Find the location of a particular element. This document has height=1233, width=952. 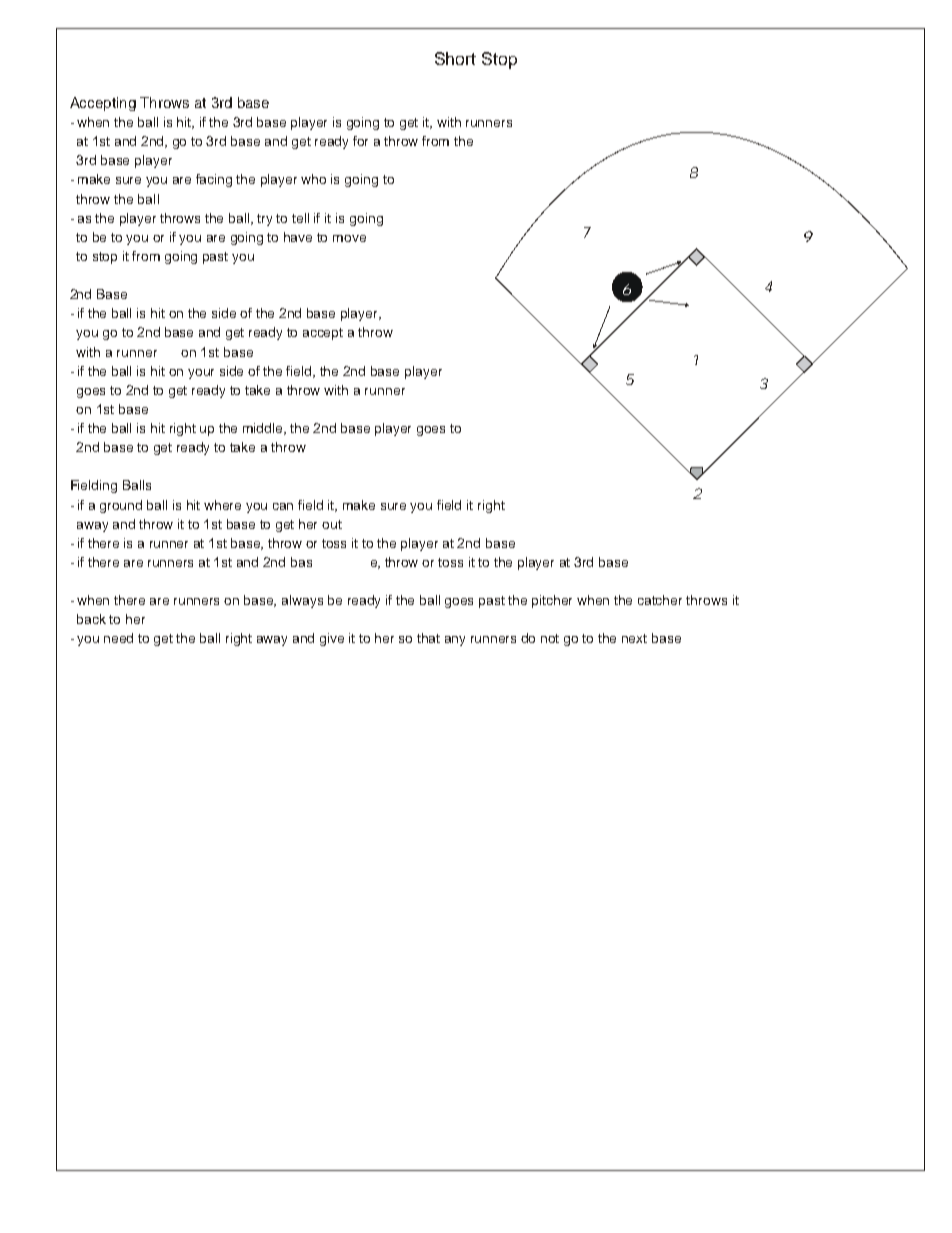

have is located at coordinates (298, 237).
